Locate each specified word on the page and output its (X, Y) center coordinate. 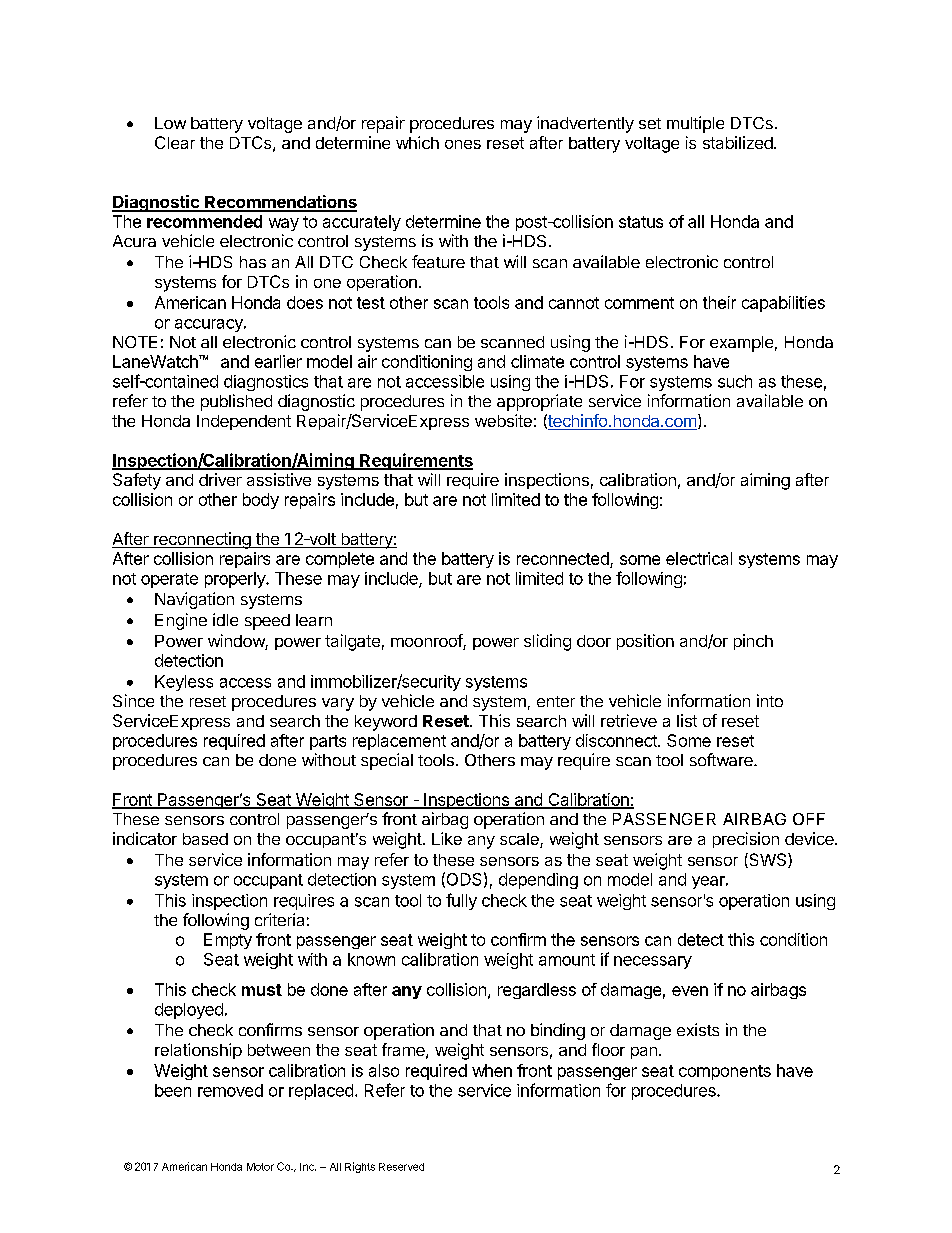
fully (461, 901)
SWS (768, 860)
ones (463, 144)
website (503, 420)
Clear (175, 142)
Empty (228, 941)
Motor (260, 1167)
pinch (753, 642)
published (236, 402)
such (735, 381)
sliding (547, 642)
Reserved (401, 1167)
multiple (695, 124)
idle (225, 619)
